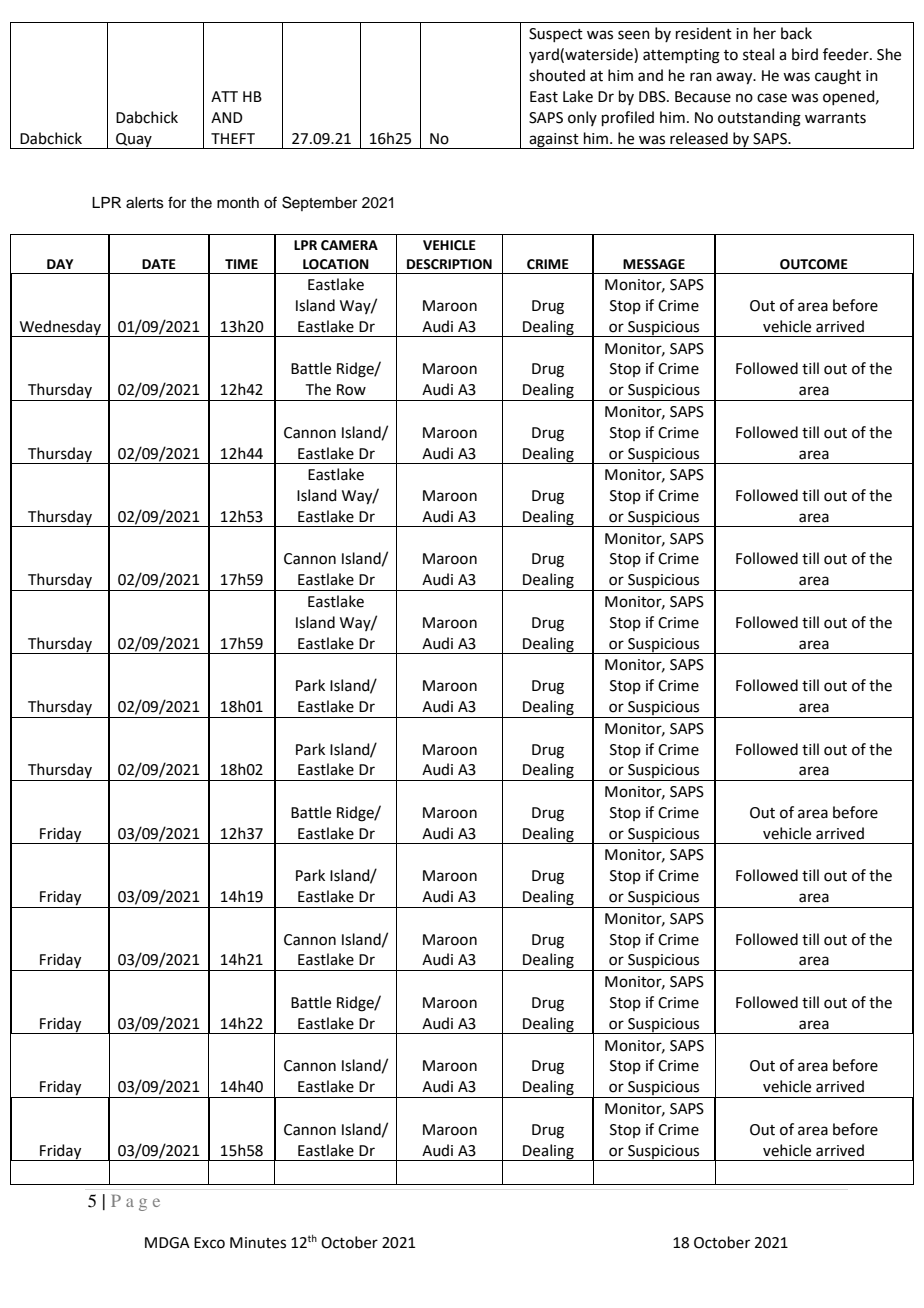  Describe the element at coordinates (241, 264) in the screenshot. I see `TIME` at that location.
